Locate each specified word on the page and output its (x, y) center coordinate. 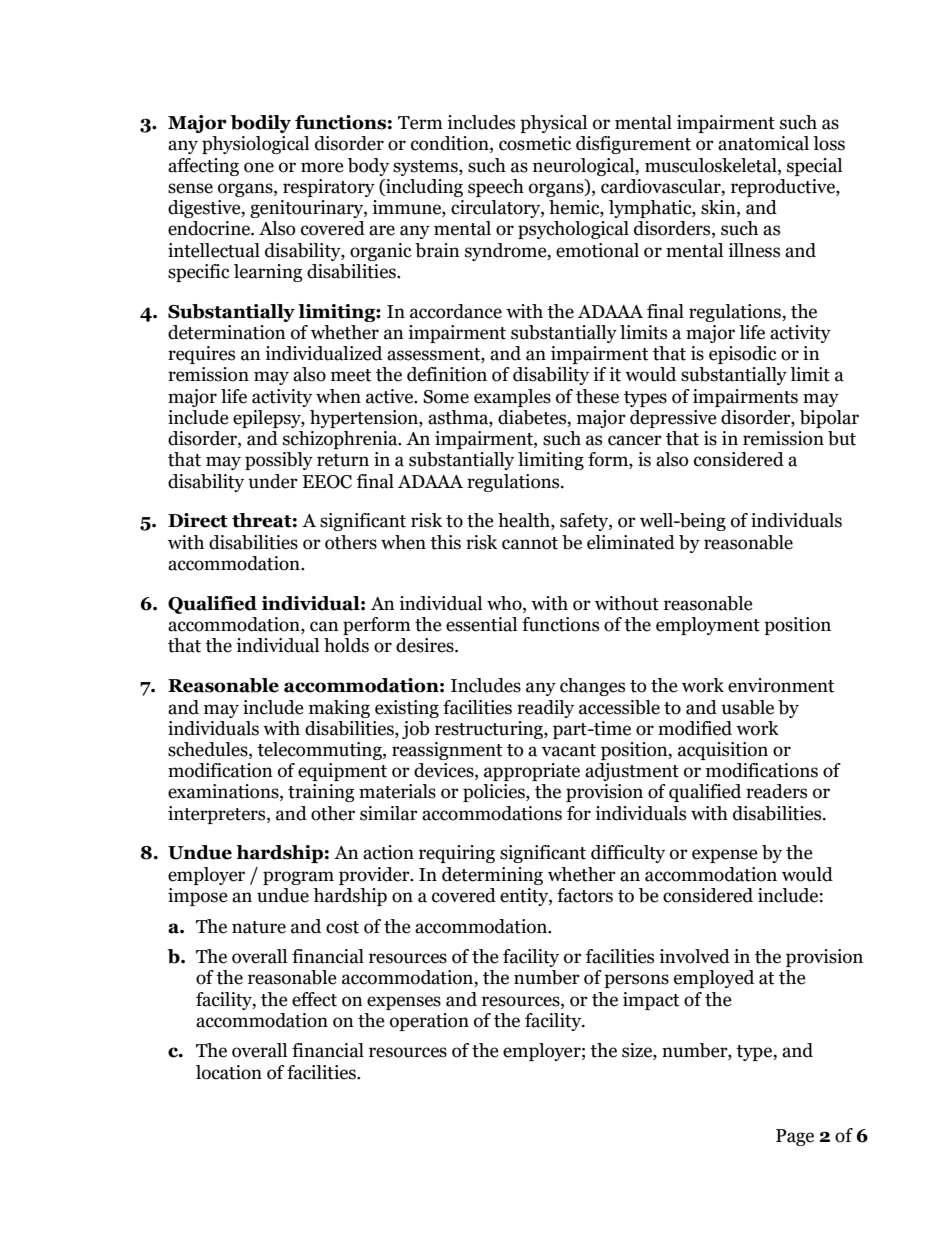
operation (429, 1022)
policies (495, 793)
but (842, 438)
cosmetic (535, 143)
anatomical (763, 143)
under (273, 481)
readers (776, 791)
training (321, 793)
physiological (255, 145)
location (229, 1072)
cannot (530, 543)
